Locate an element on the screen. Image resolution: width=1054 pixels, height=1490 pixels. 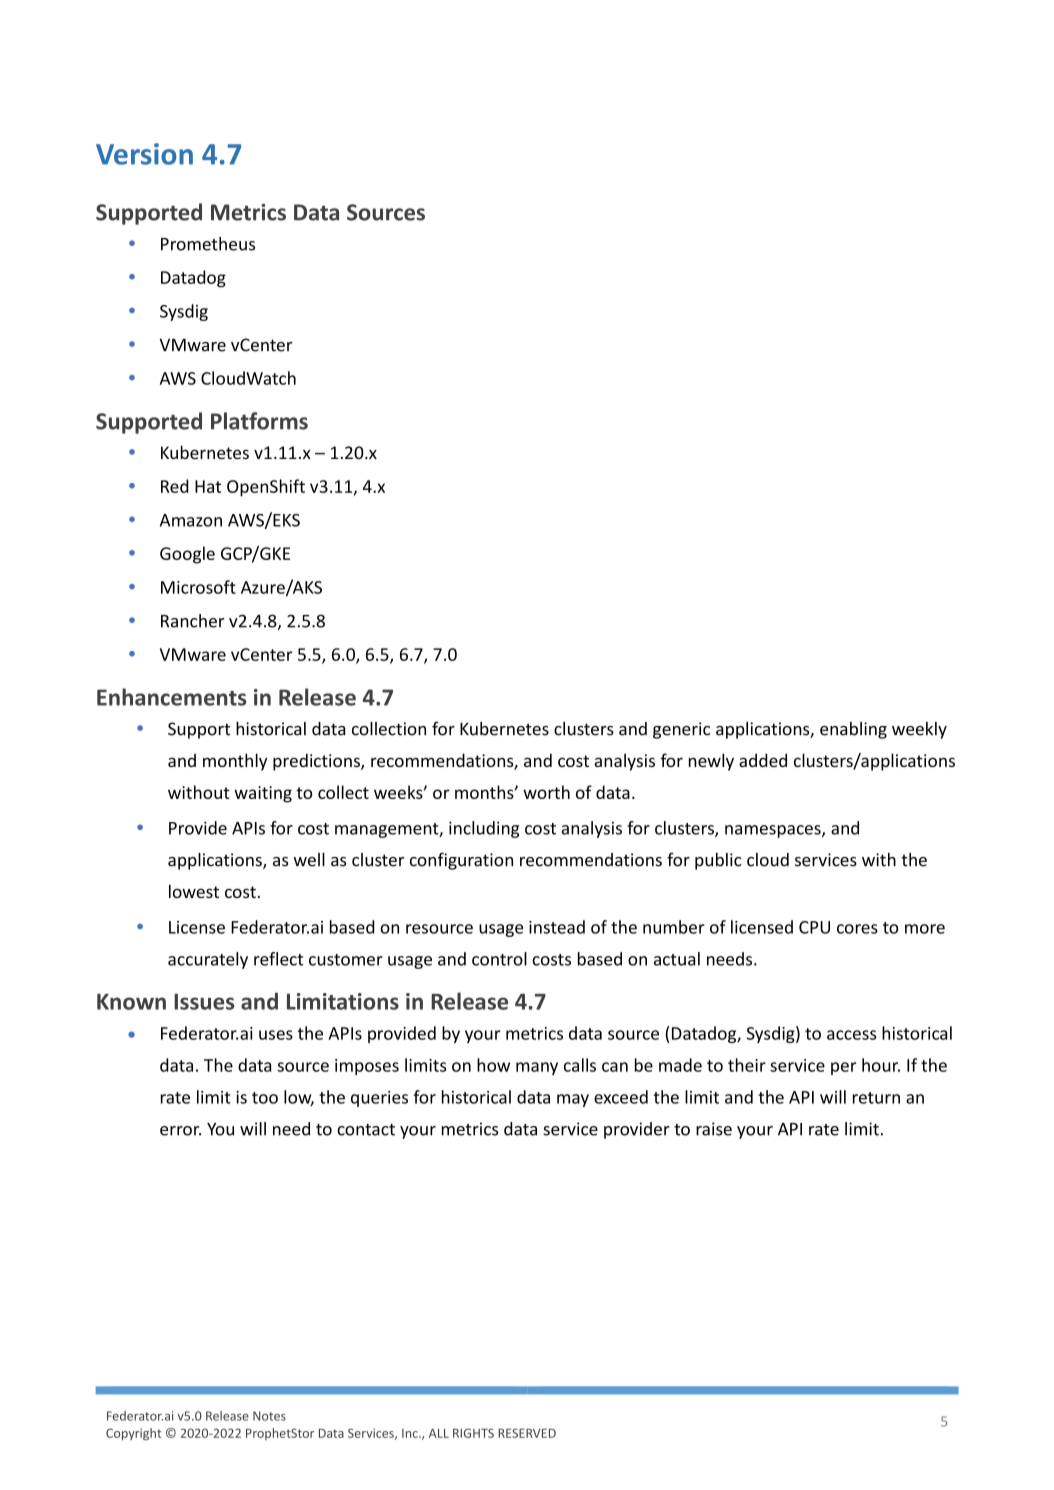
Platforms is located at coordinates (259, 421).
